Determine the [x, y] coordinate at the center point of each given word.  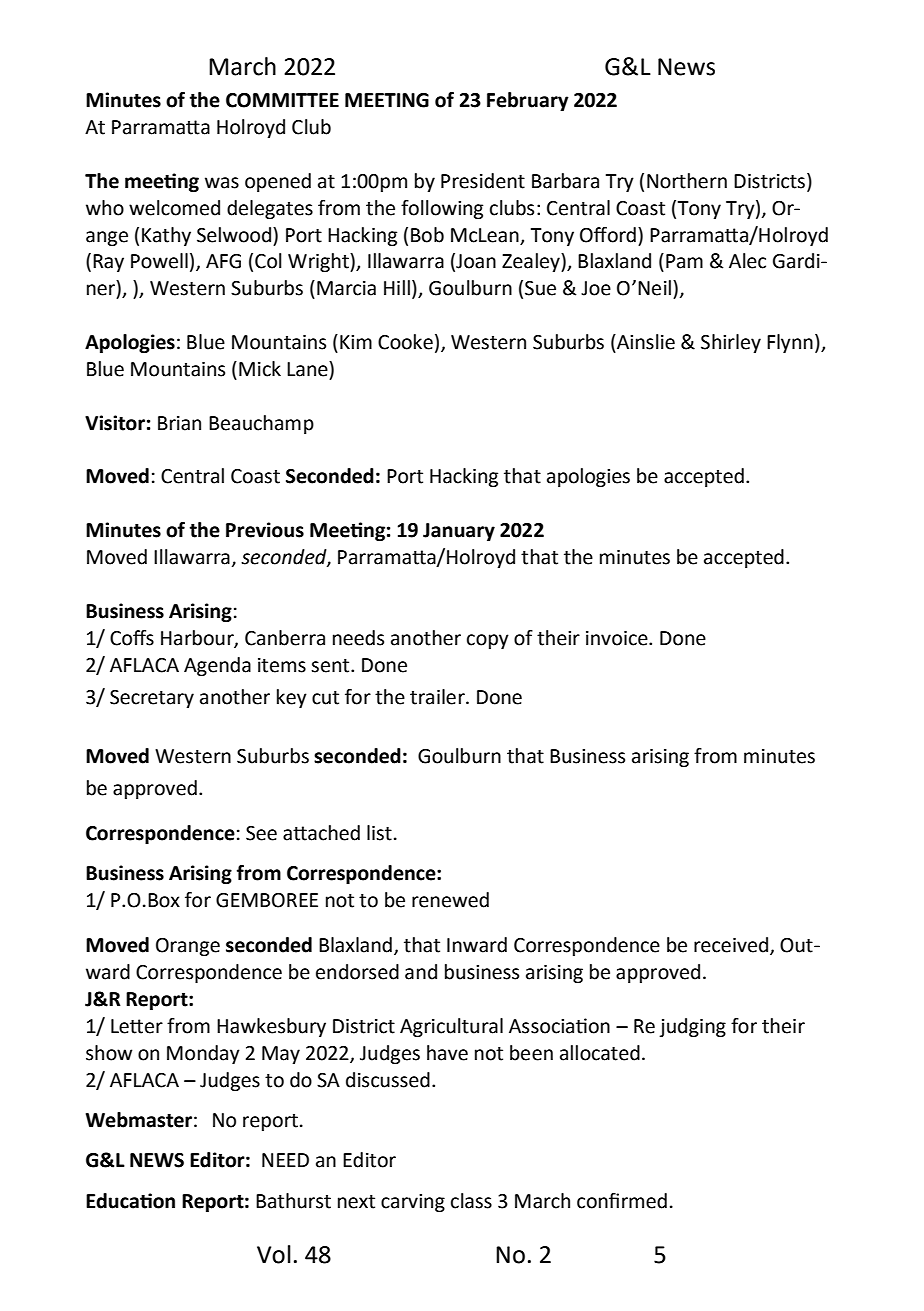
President [483, 181]
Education [130, 1201]
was [222, 183]
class [471, 1201]
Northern [687, 181]
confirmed [622, 1201]
